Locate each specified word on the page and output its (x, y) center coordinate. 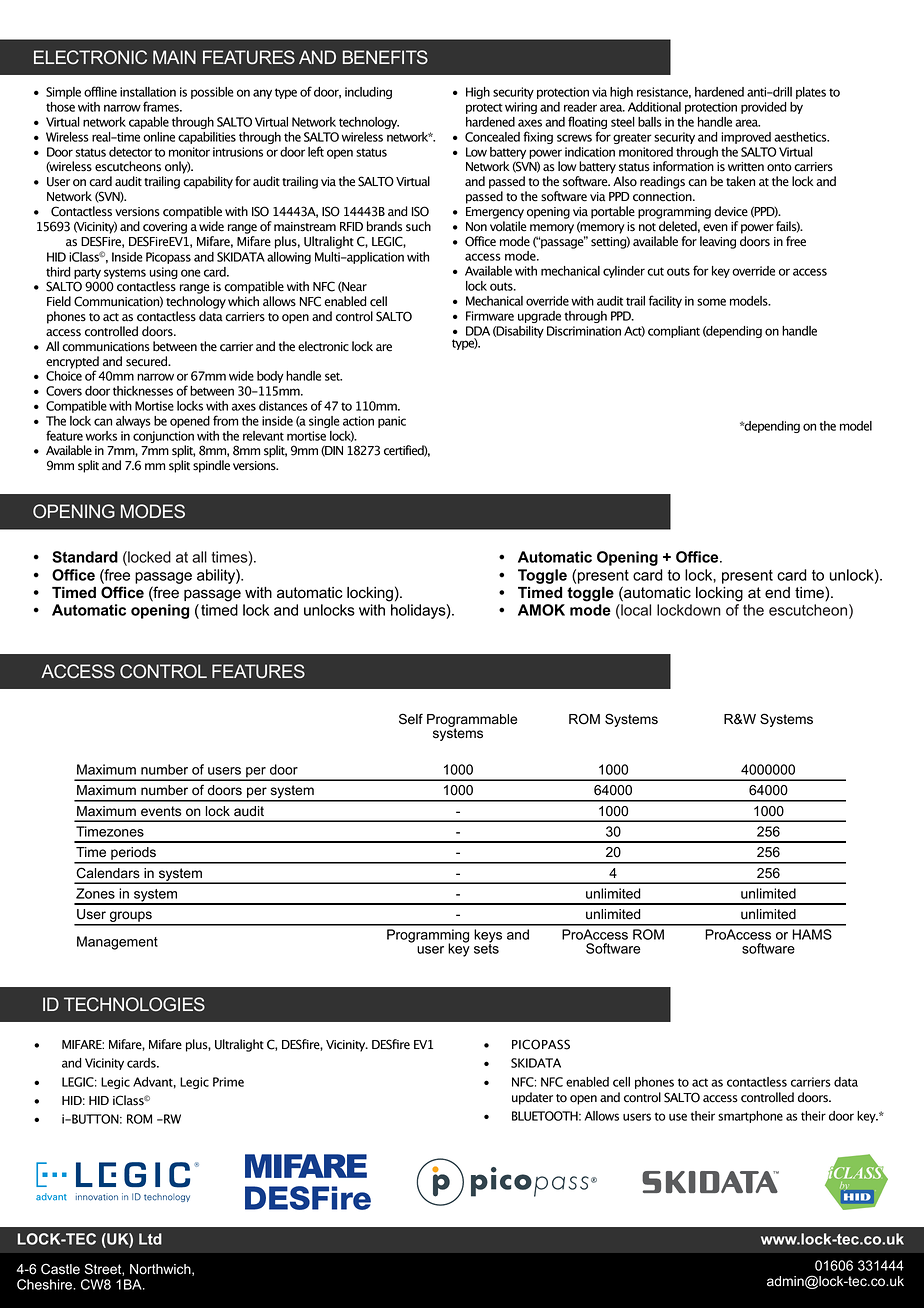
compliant (674, 332)
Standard (85, 557)
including (368, 93)
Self (411, 719)
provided (763, 108)
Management (117, 943)
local (635, 610)
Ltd (150, 1239)
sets (486, 948)
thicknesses (143, 391)
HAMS (812, 934)
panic (392, 422)
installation (148, 92)
